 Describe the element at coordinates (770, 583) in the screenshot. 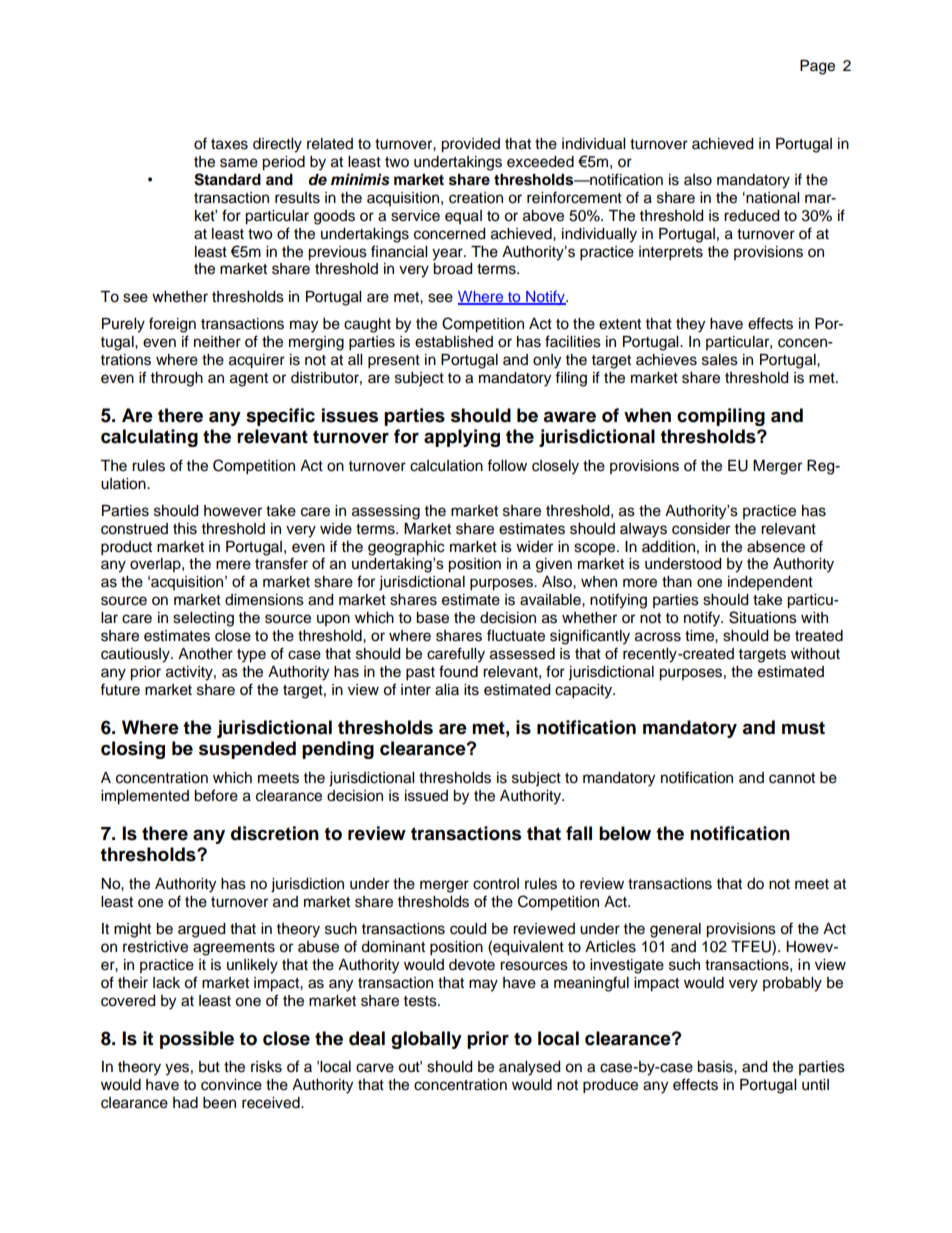

I see `independent` at that location.
